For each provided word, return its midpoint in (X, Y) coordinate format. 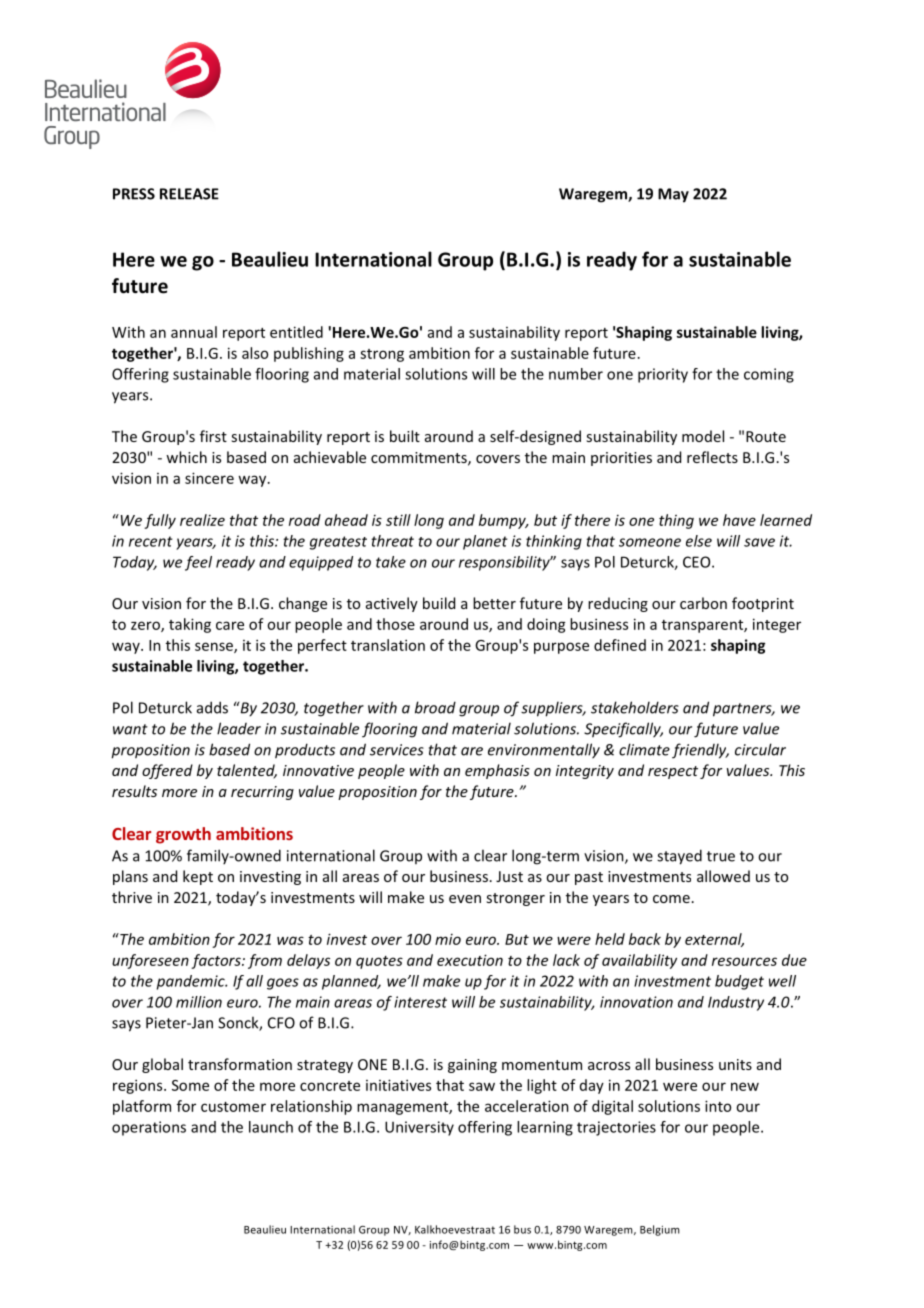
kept (198, 877)
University (419, 1128)
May (673, 195)
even (465, 899)
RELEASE (189, 194)
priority (663, 375)
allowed (723, 876)
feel (198, 563)
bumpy (503, 521)
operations (149, 1128)
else (699, 541)
